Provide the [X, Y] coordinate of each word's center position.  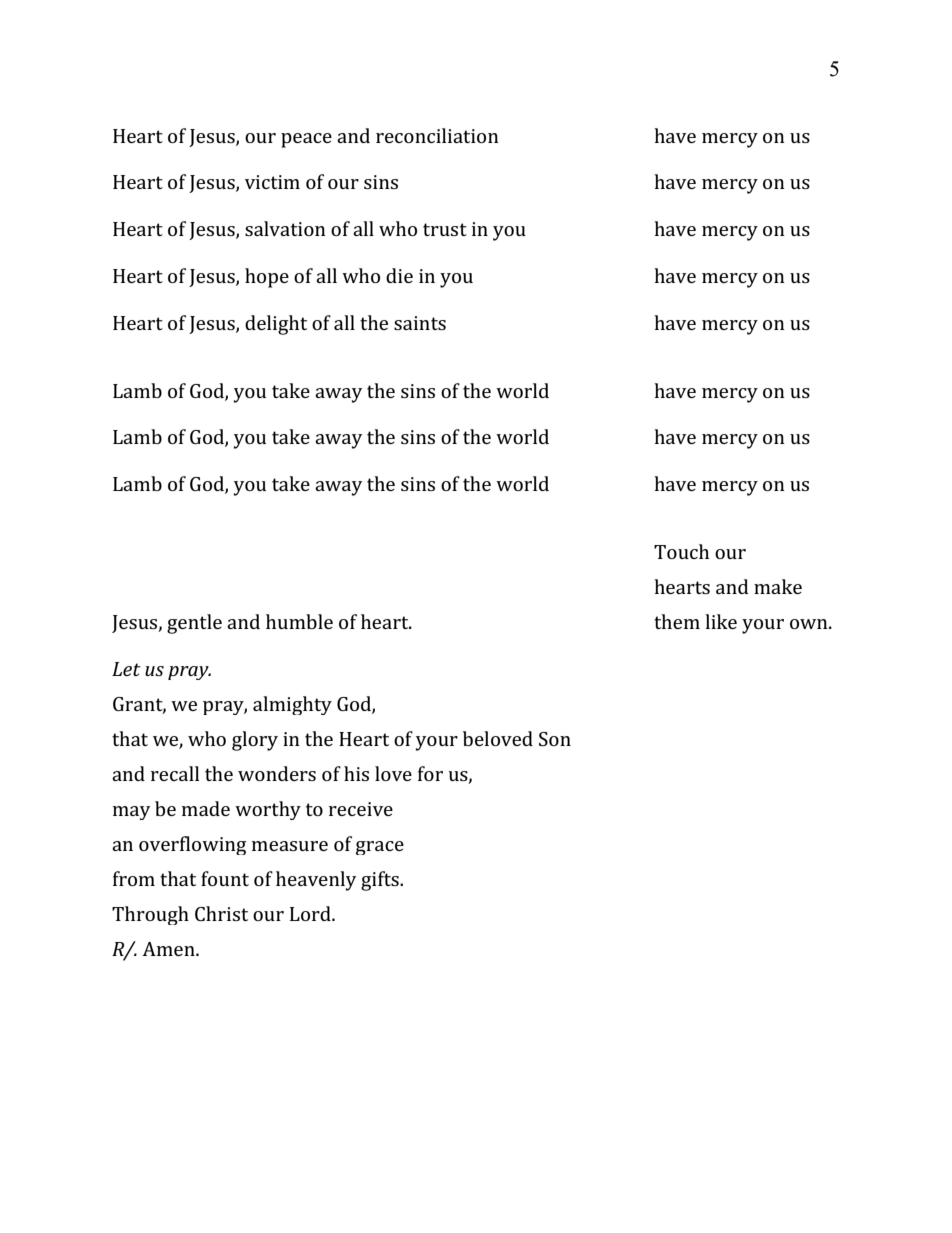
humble [299, 621]
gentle [194, 624]
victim [272, 182]
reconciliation [437, 135]
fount [225, 878]
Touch [681, 551]
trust [445, 229]
